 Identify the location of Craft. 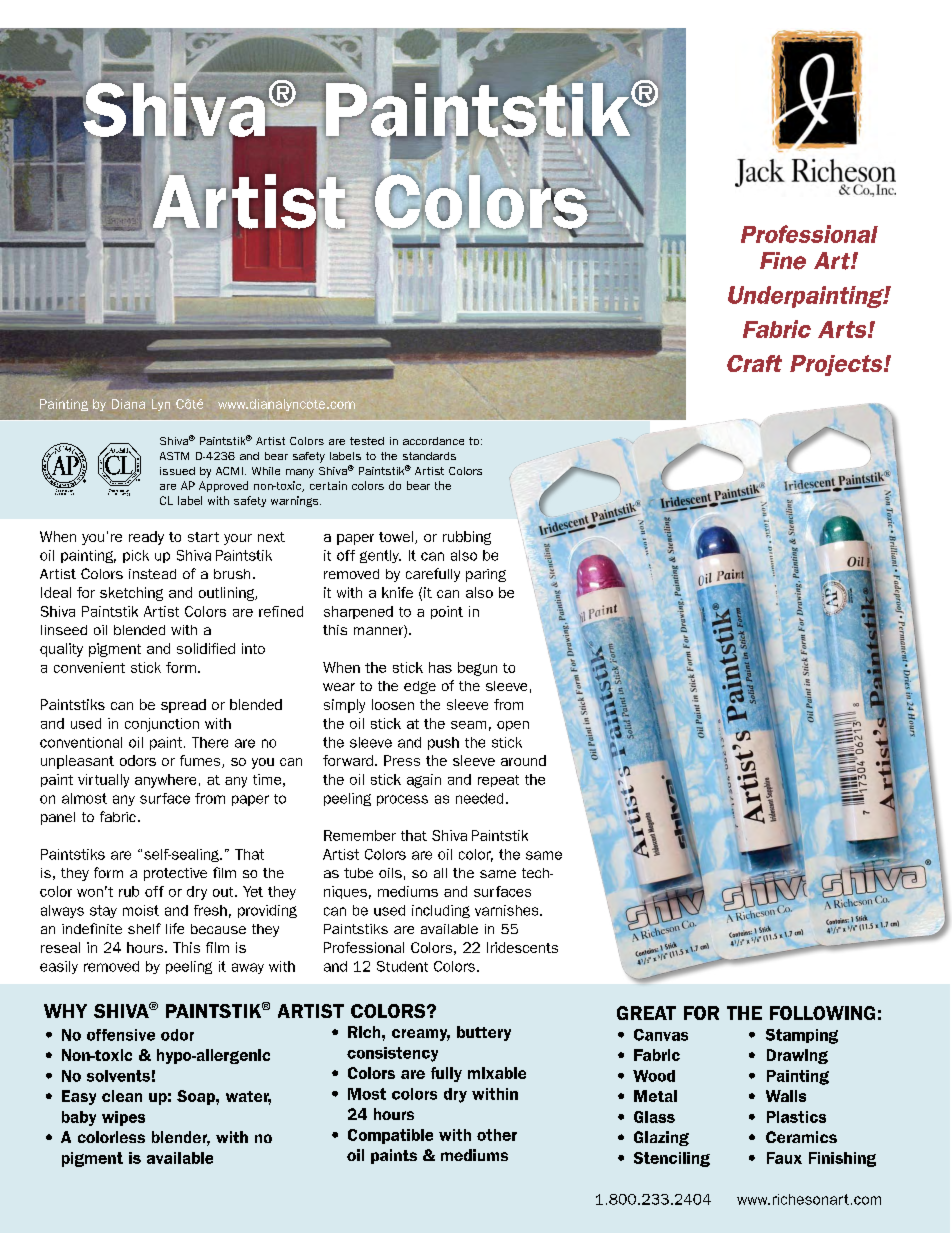
(754, 363).
